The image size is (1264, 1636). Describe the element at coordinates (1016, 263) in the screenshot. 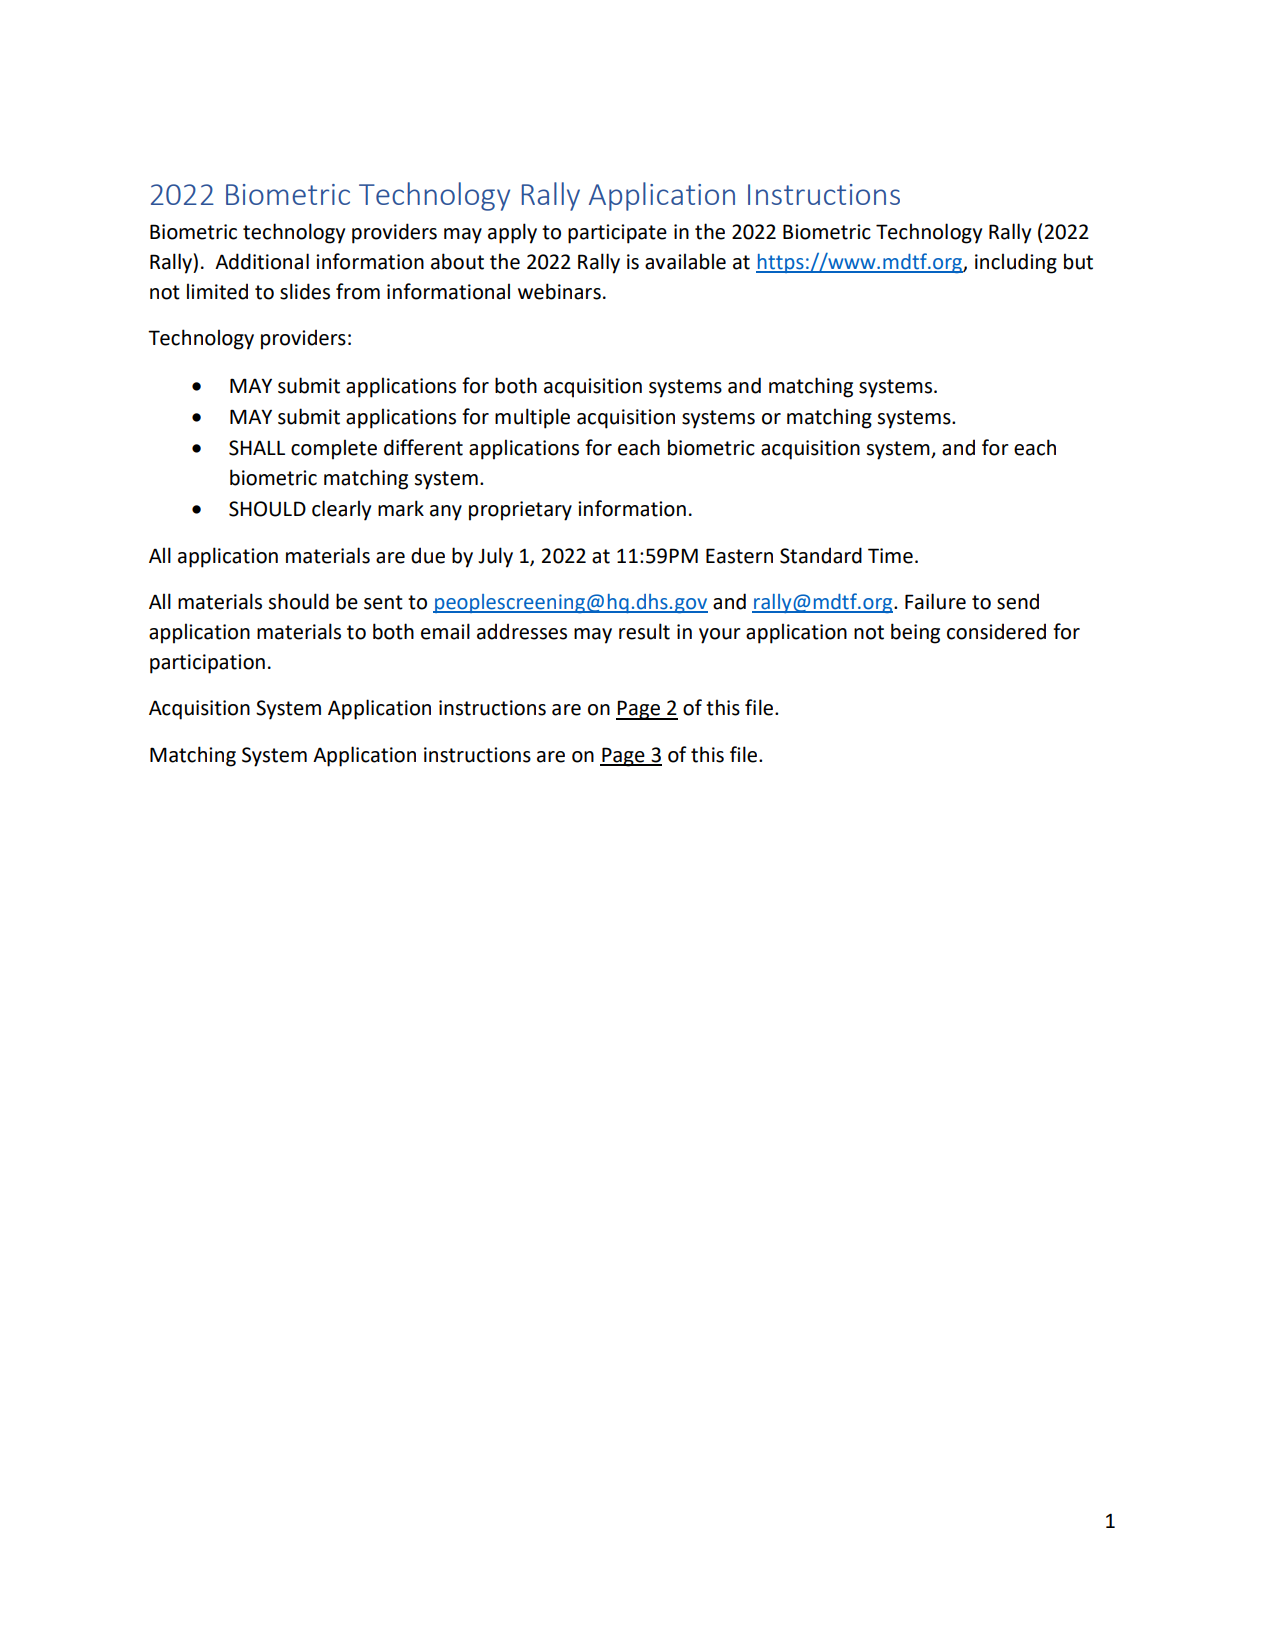

I see `including` at that location.
